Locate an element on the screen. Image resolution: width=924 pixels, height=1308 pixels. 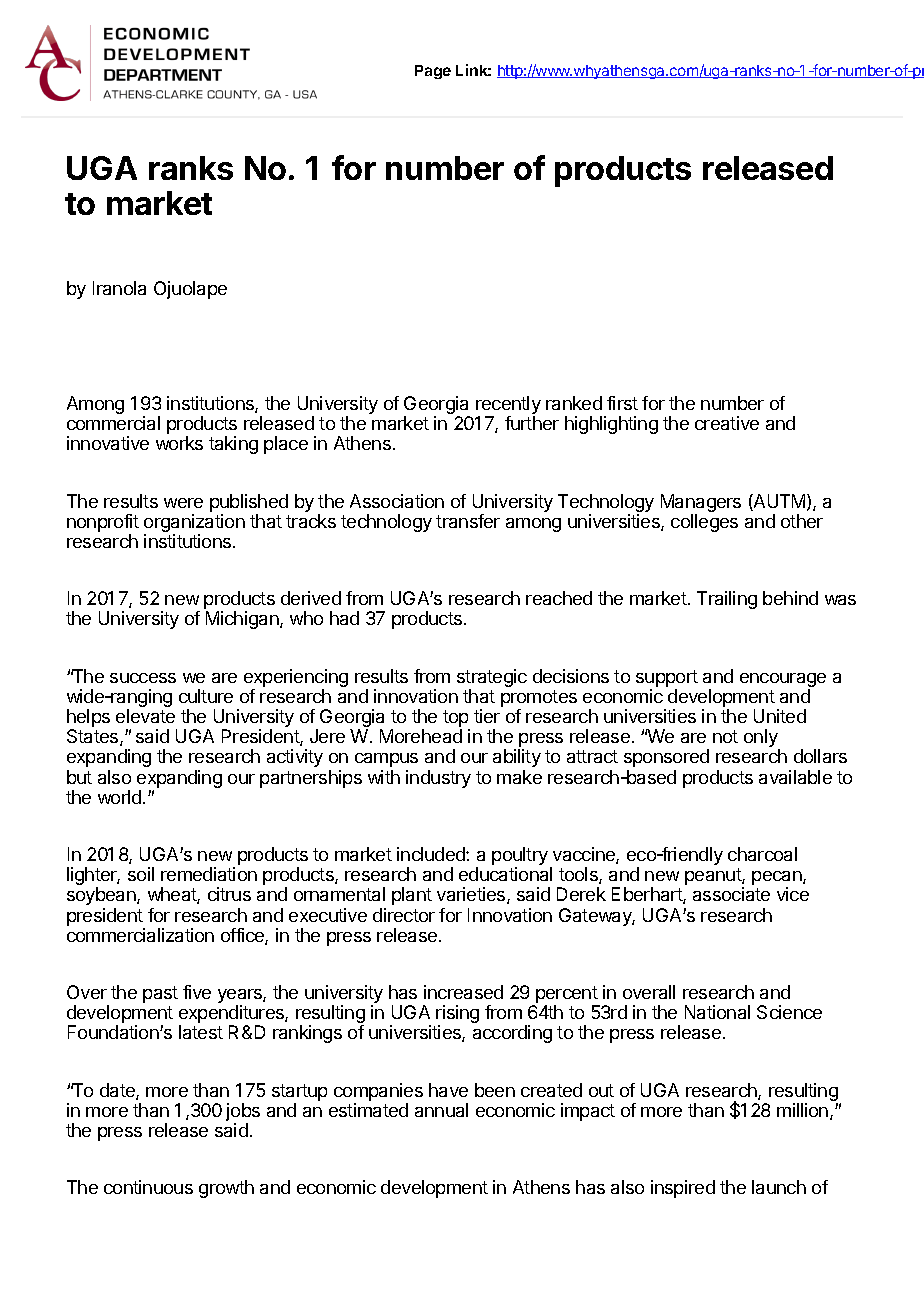
industry is located at coordinates (438, 779).
